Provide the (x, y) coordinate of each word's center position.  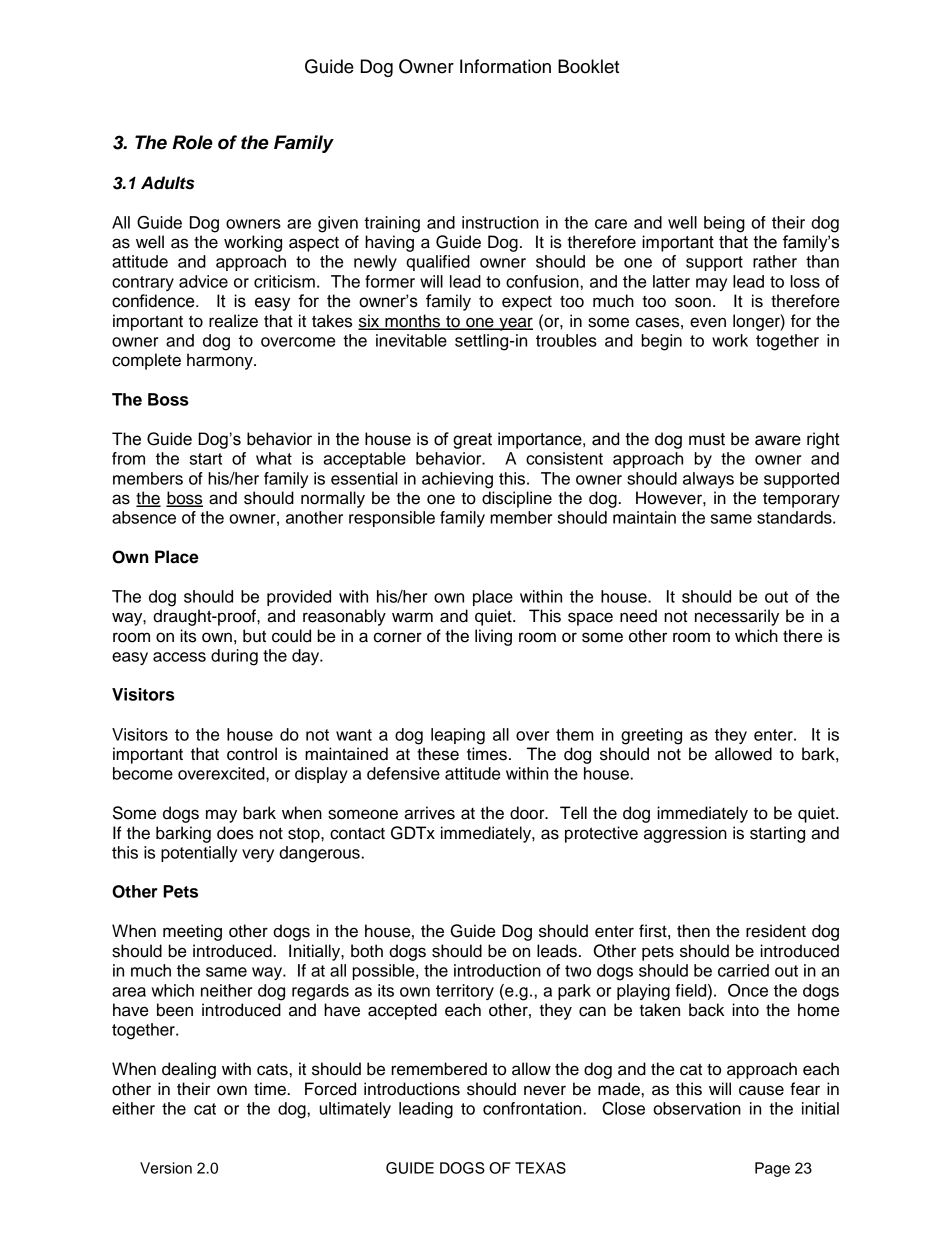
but (254, 636)
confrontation (533, 1108)
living (493, 637)
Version (166, 1168)
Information (505, 66)
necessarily (737, 617)
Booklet (588, 66)
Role (193, 142)
